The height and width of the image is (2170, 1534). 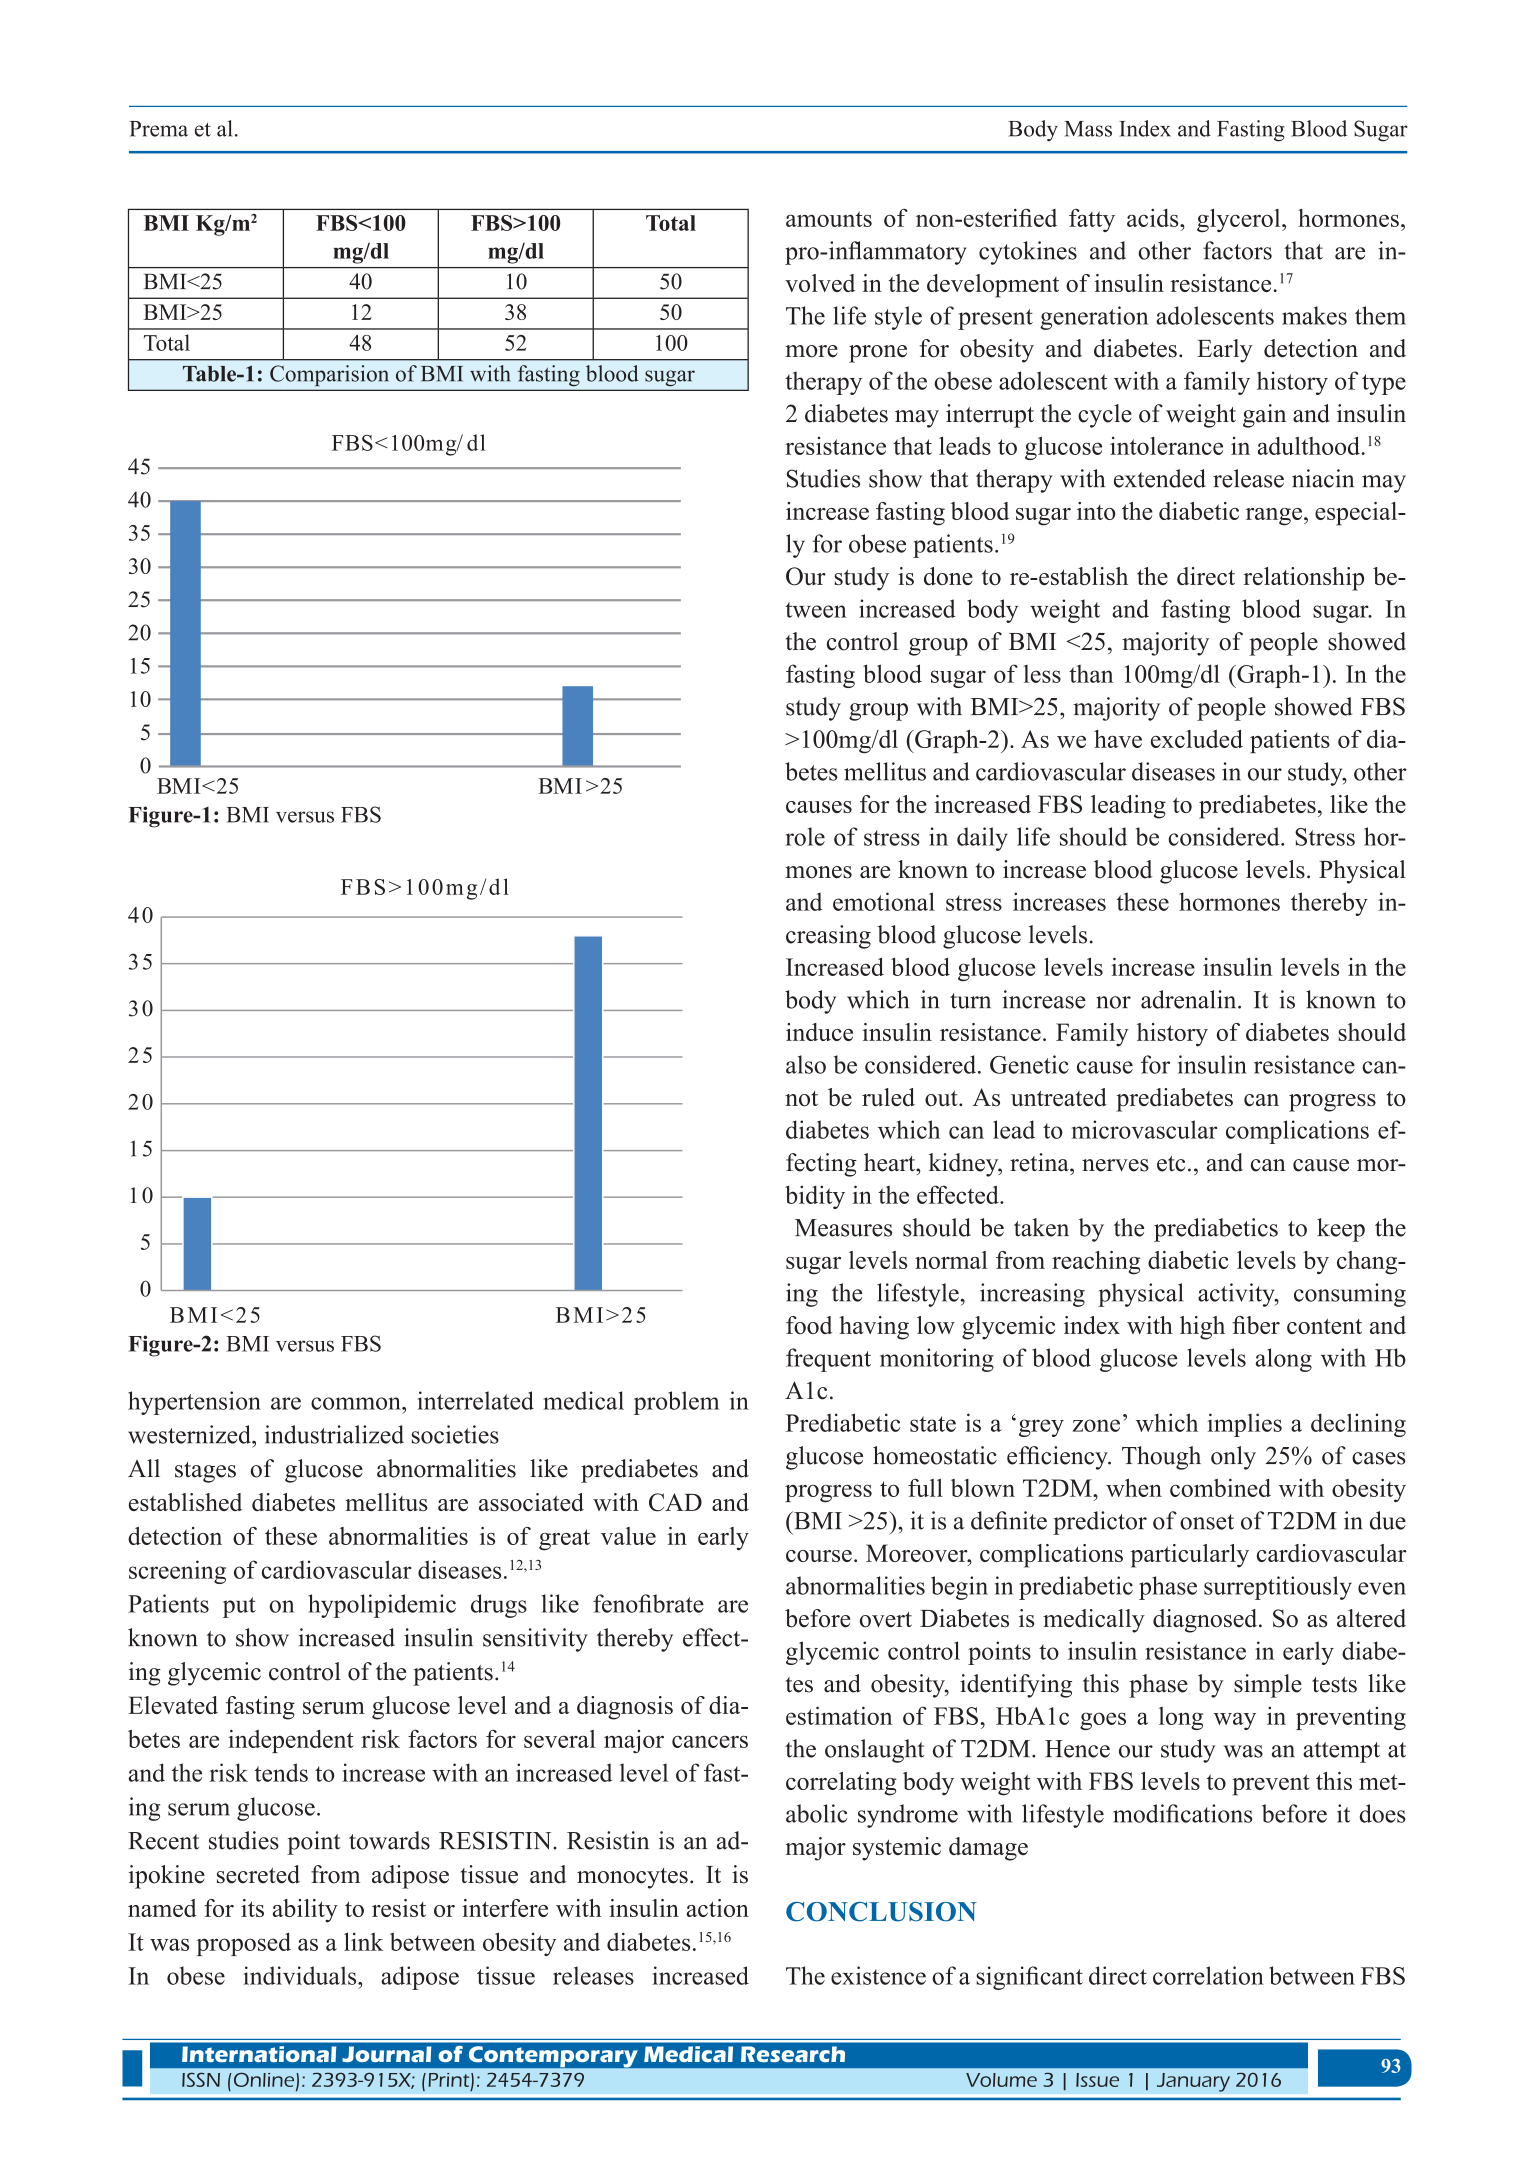 I want to click on Research, so click(x=793, y=2054).
